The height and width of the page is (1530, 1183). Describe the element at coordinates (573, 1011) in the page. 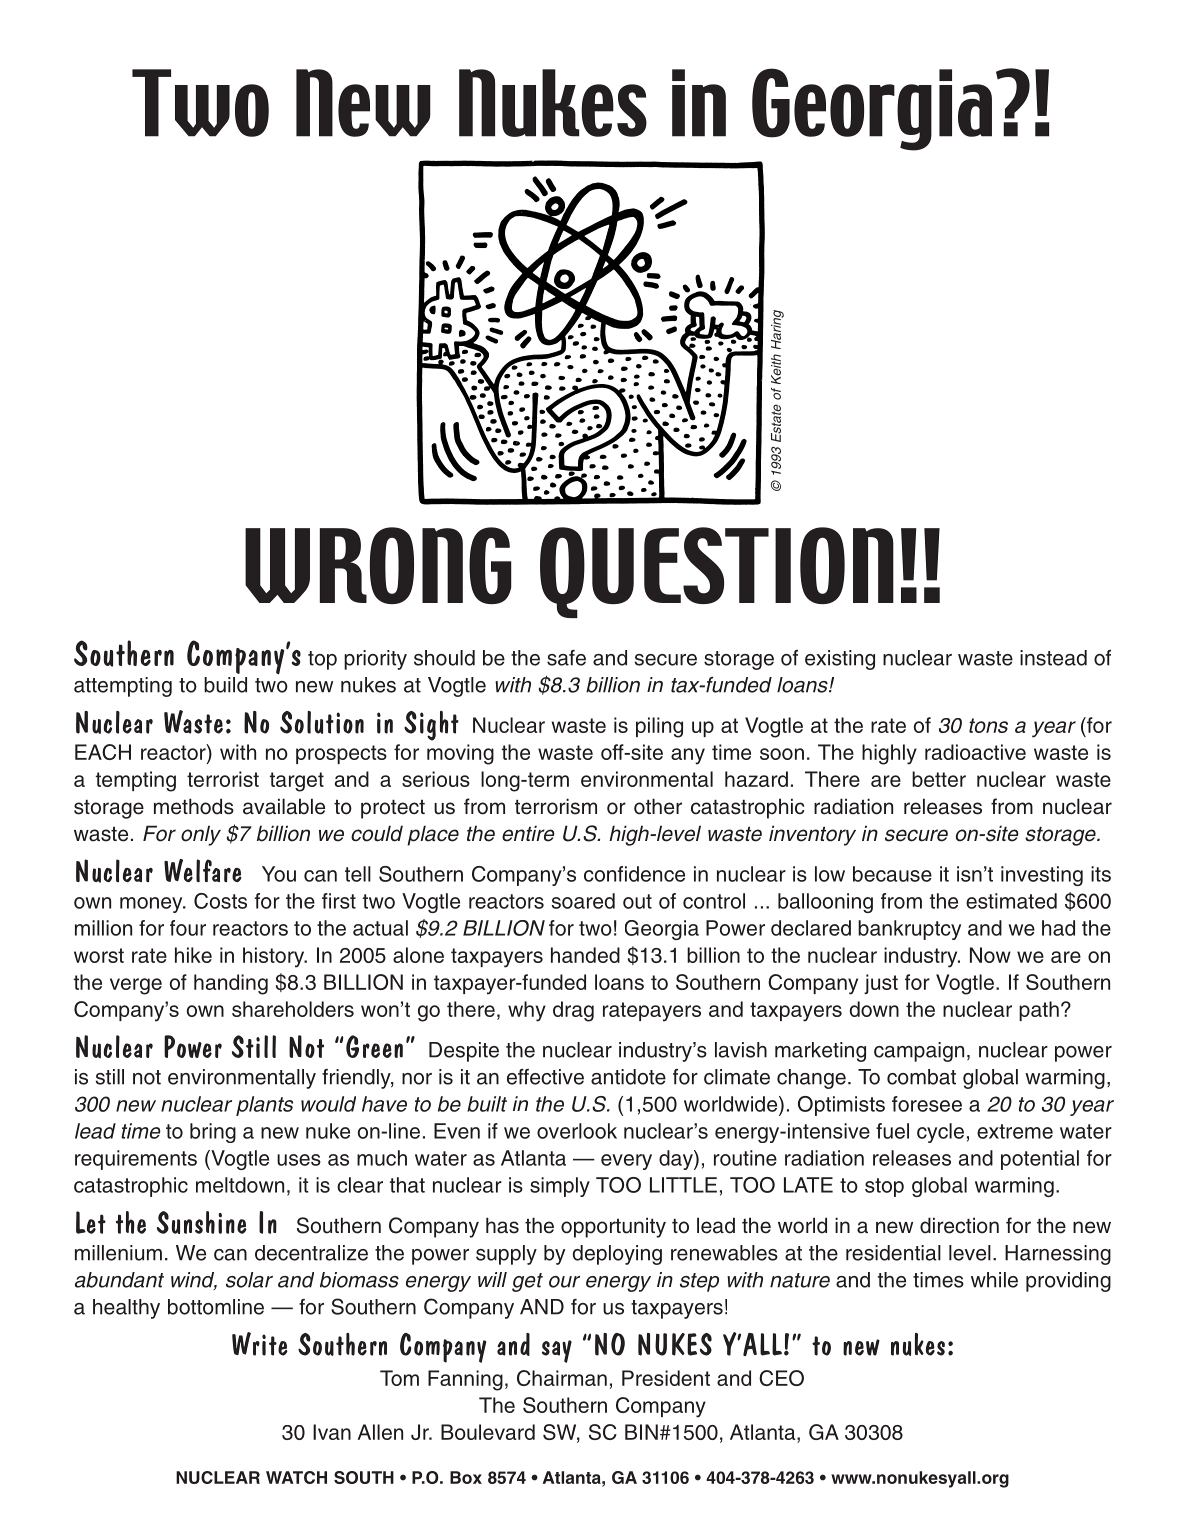

I see `drag` at that location.
